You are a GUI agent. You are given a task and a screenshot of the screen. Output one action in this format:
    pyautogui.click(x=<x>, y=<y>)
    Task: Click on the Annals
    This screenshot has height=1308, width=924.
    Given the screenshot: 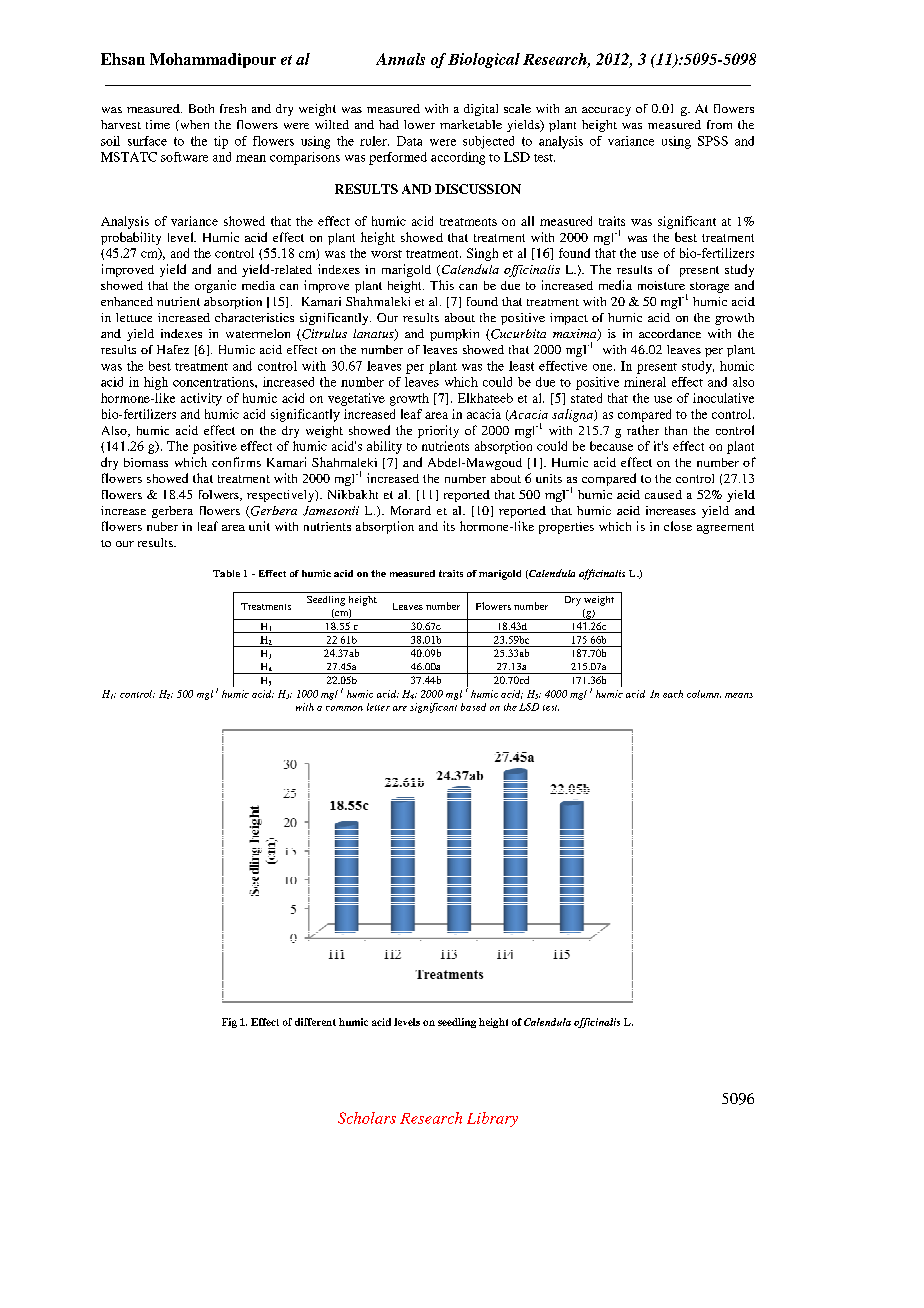 What is the action you would take?
    pyautogui.click(x=400, y=59)
